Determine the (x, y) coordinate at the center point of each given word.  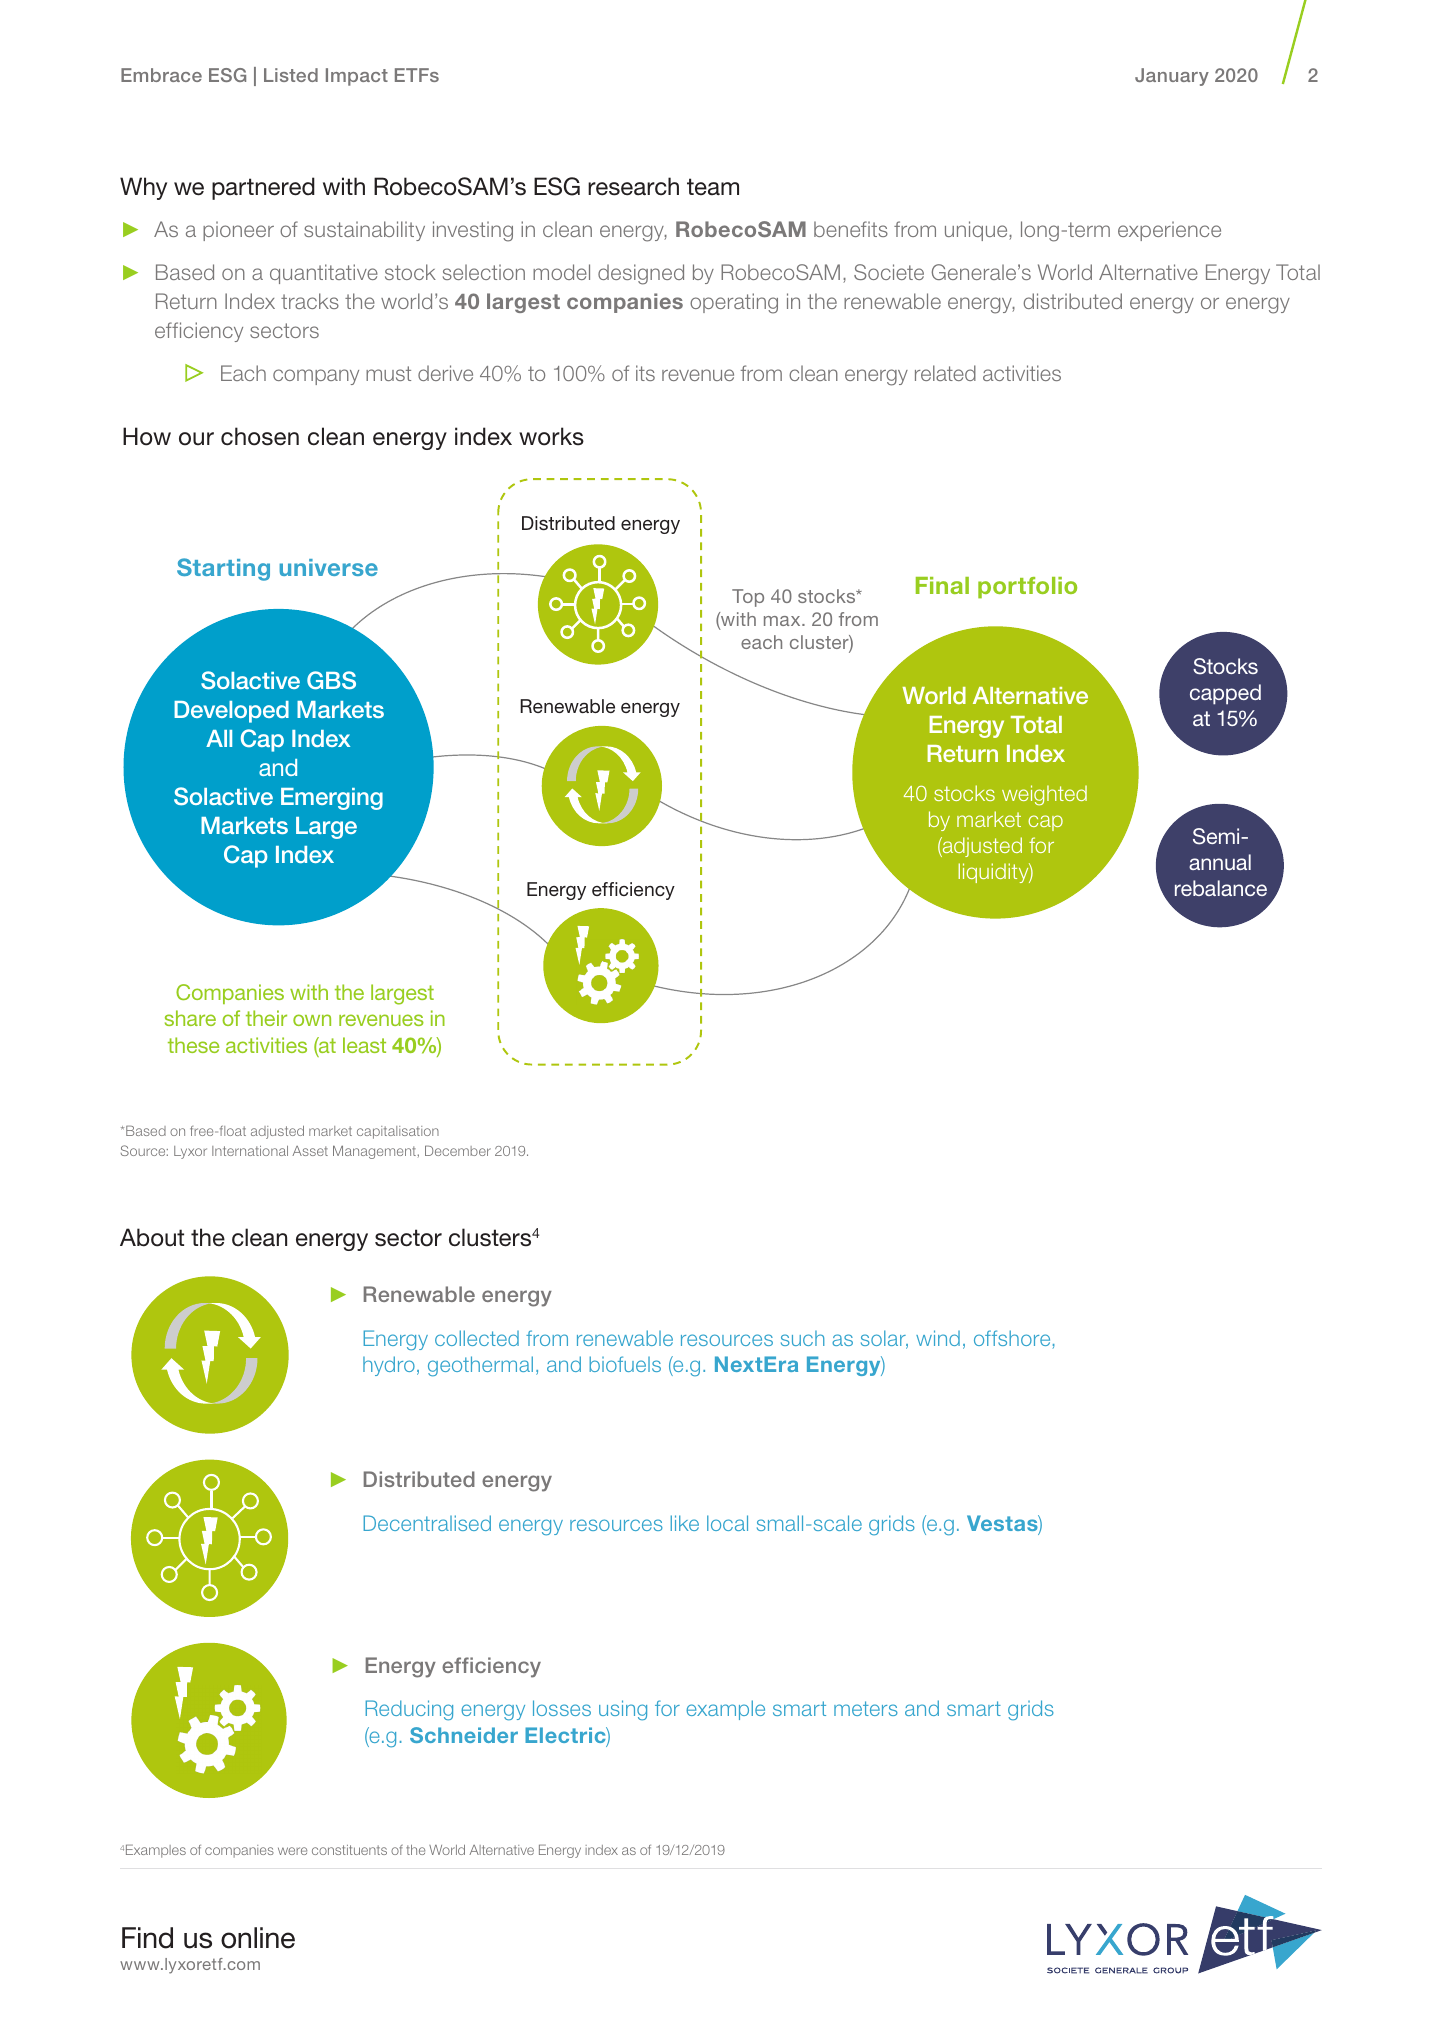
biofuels (625, 1364)
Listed (291, 75)
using (623, 1710)
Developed (231, 712)
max (783, 621)
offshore (1012, 1338)
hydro (389, 1366)
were (292, 1851)
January (1172, 77)
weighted (1044, 795)
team (713, 187)
